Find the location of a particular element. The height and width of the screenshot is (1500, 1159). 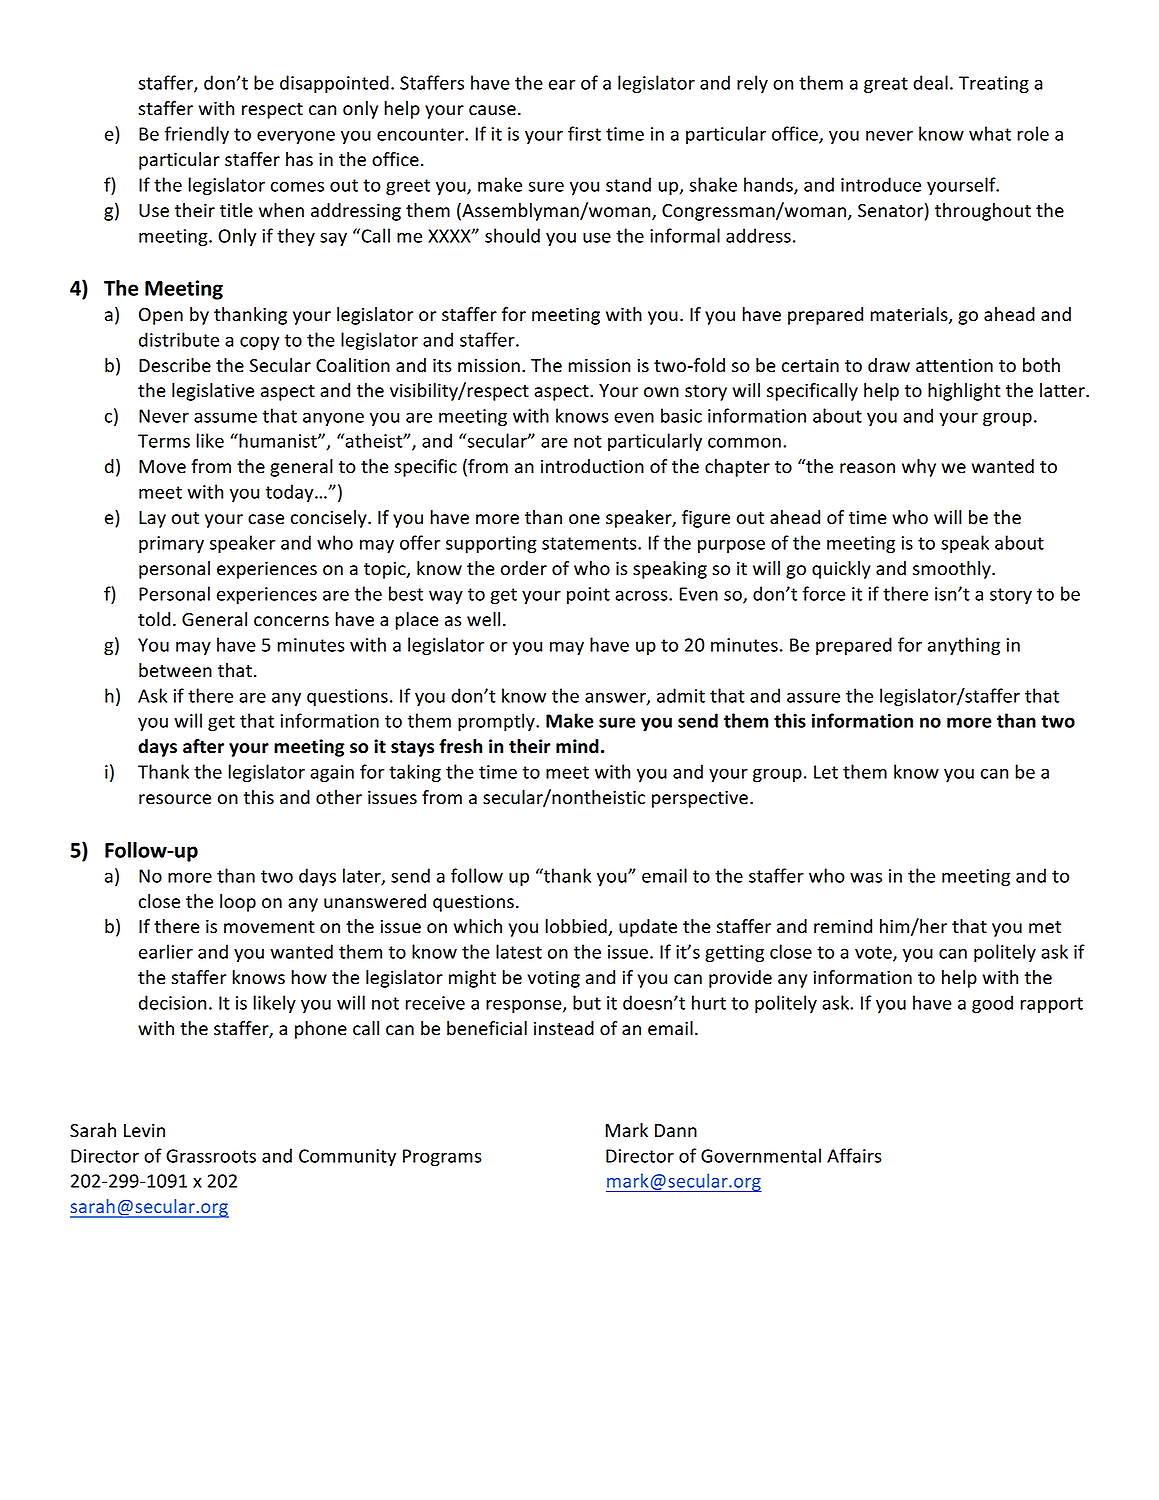

Dann is located at coordinates (676, 1131).
